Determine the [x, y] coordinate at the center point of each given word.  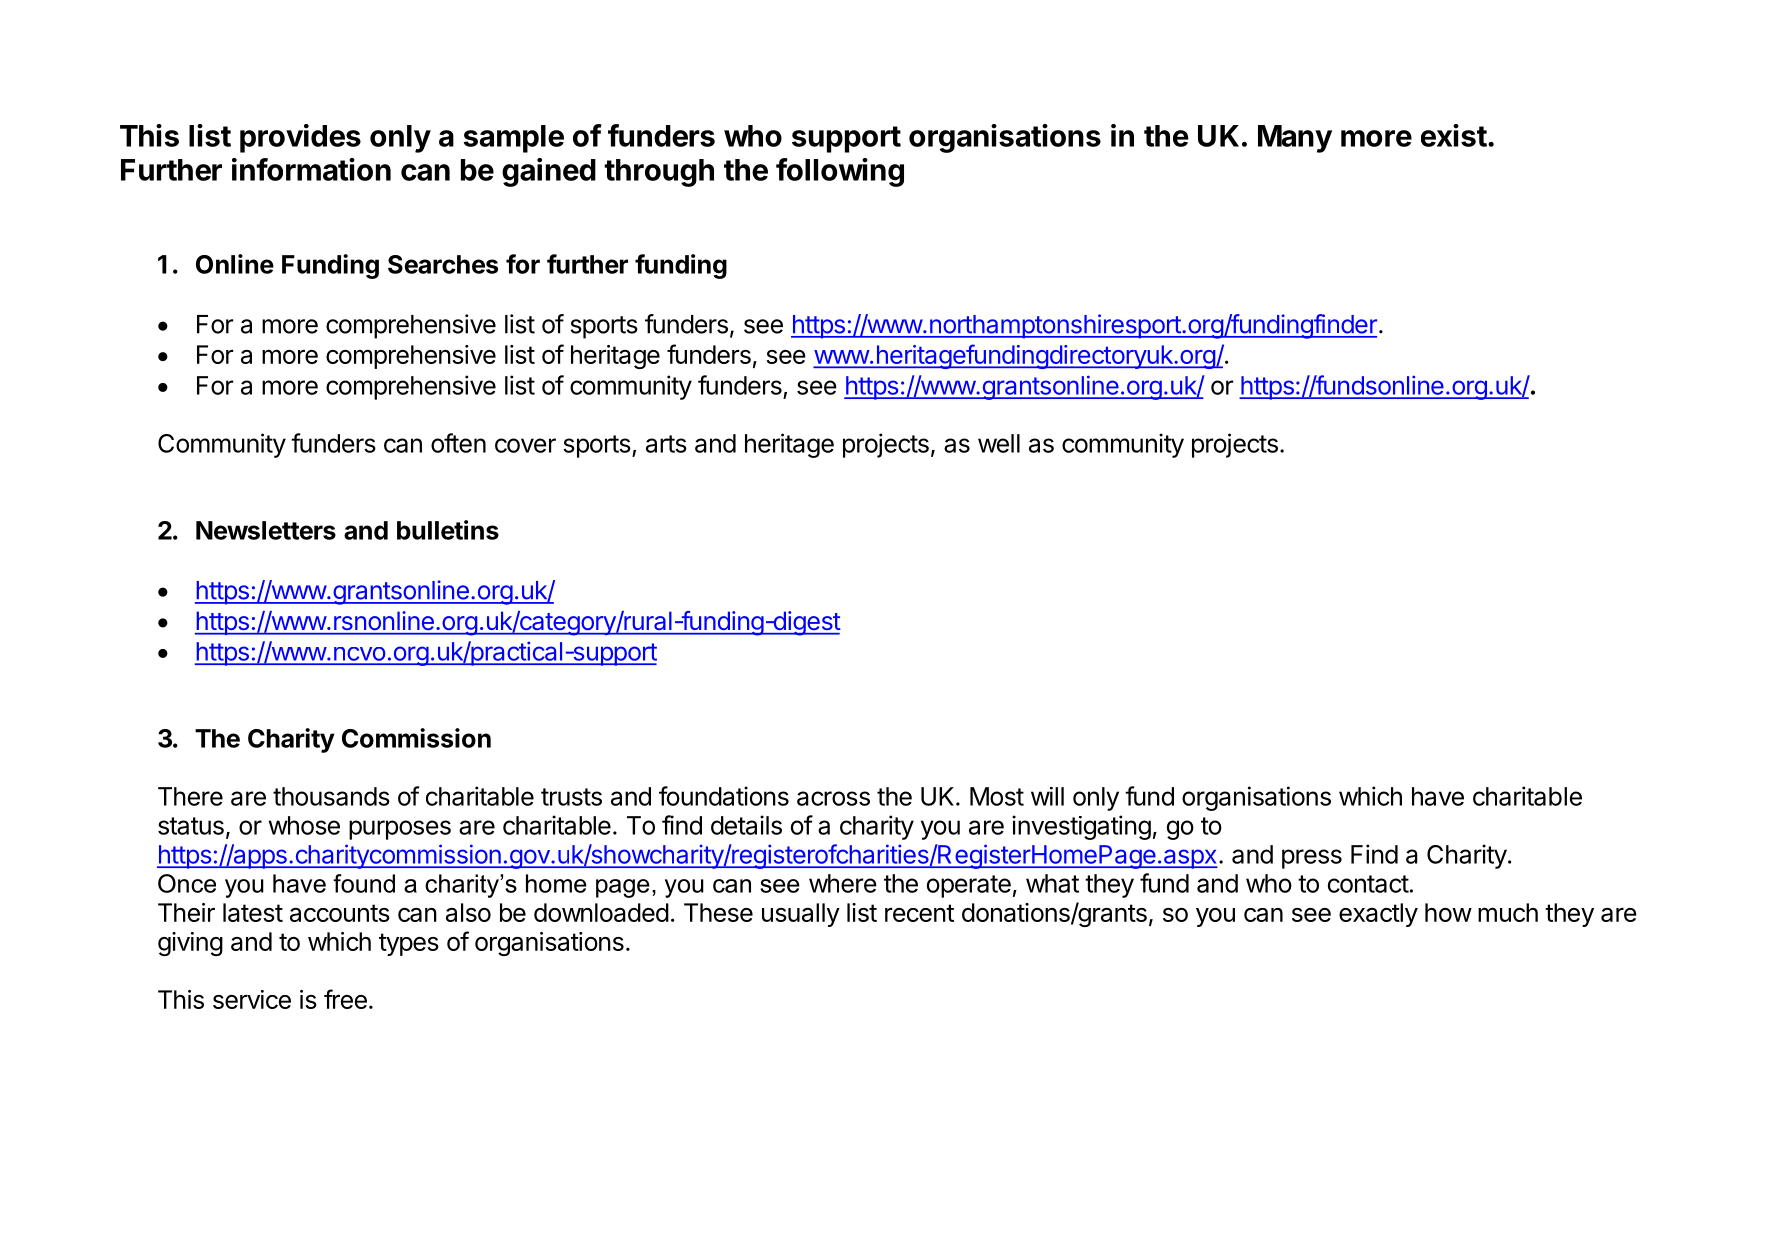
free [345, 999]
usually [801, 915]
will [1047, 796]
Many [1295, 139]
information [311, 169]
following [840, 172]
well [999, 443]
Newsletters [266, 530]
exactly [1378, 915]
